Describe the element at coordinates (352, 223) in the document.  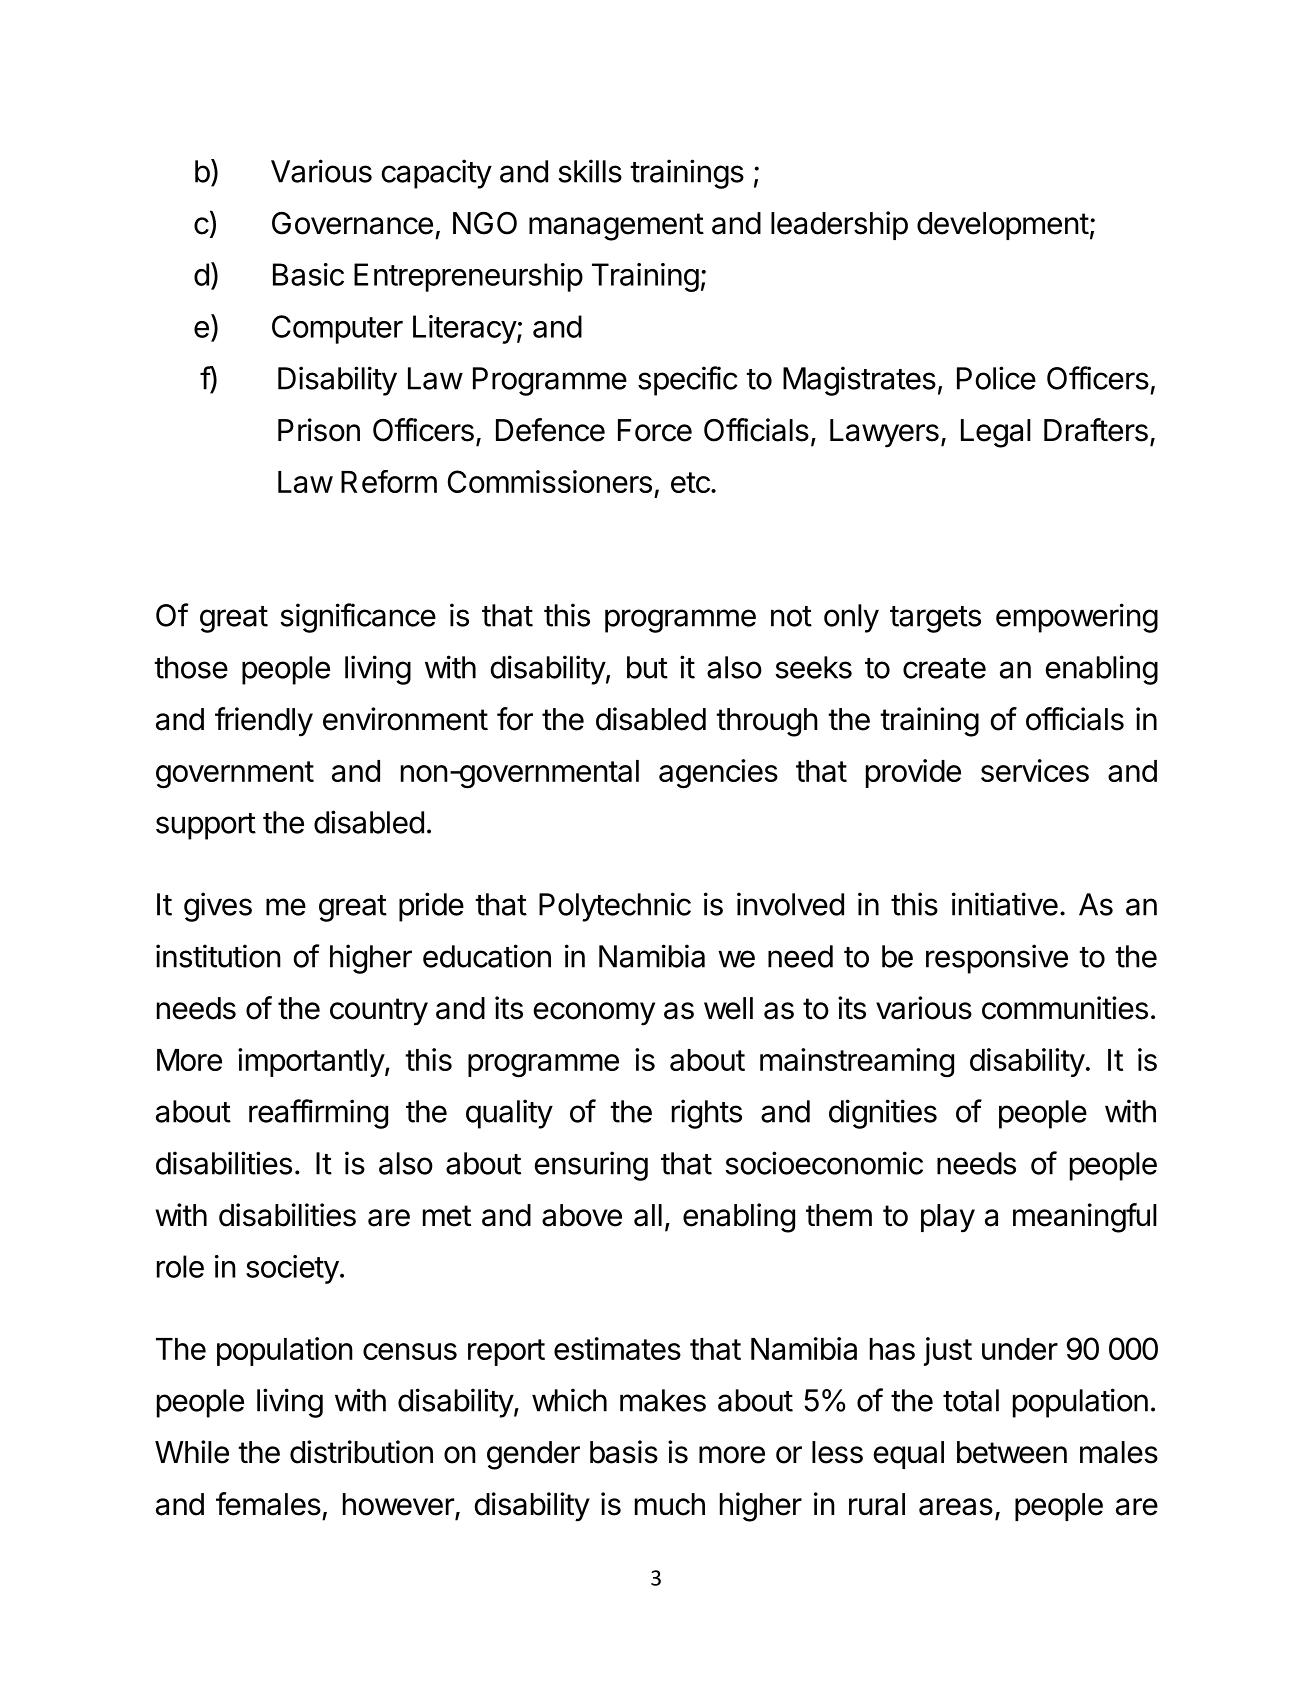
I see `Governance` at that location.
